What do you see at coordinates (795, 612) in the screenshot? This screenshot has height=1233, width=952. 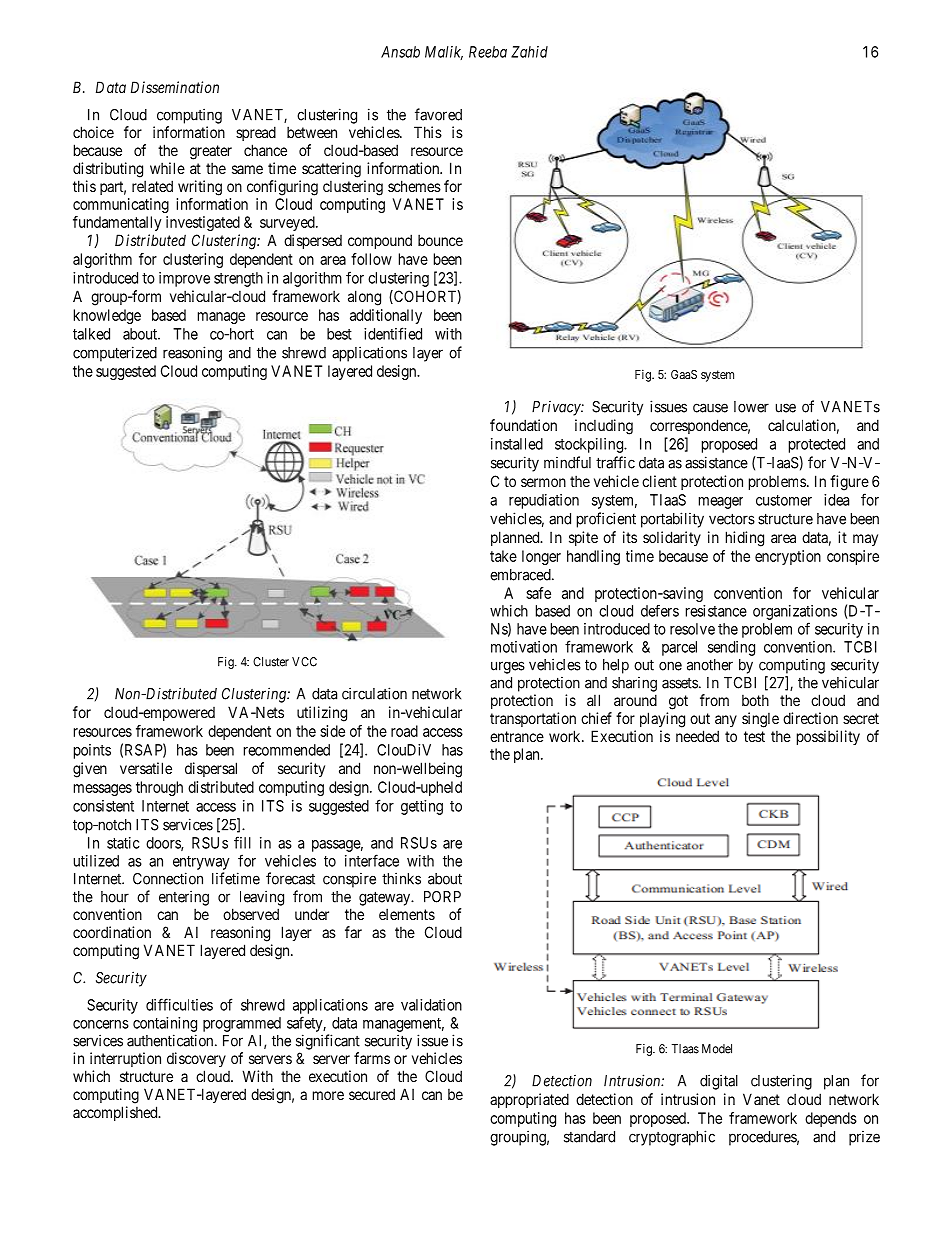 I see `organizations` at bounding box center [795, 612].
